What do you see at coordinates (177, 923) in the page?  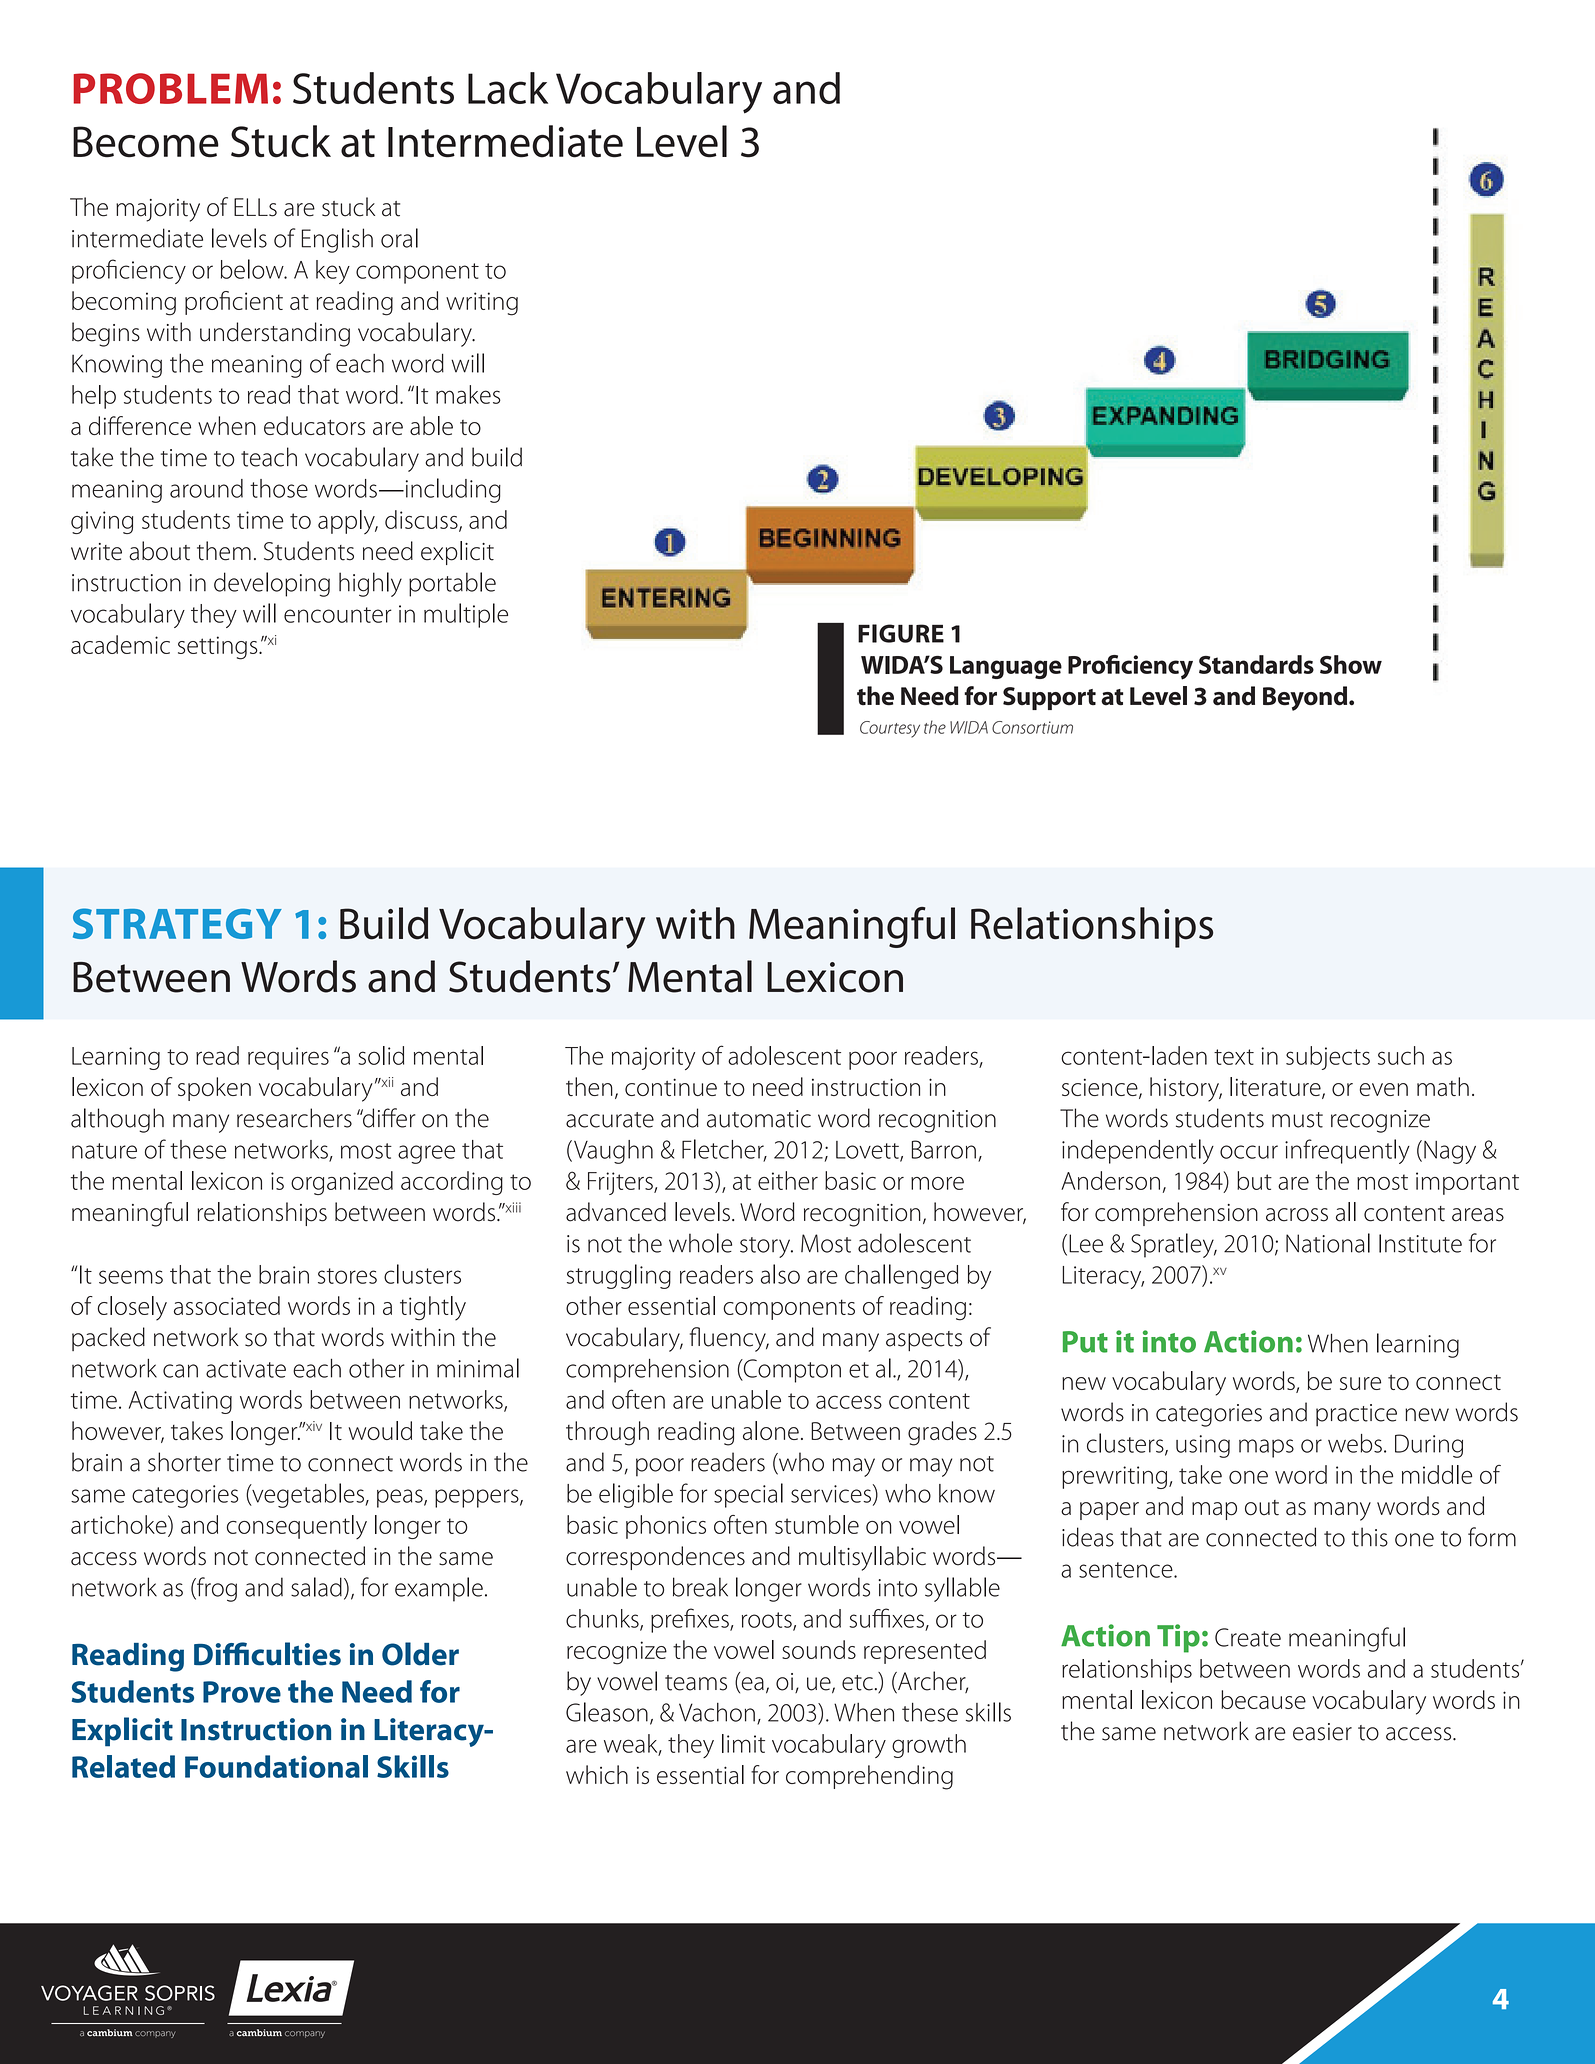 I see `STRATEGY` at bounding box center [177, 923].
